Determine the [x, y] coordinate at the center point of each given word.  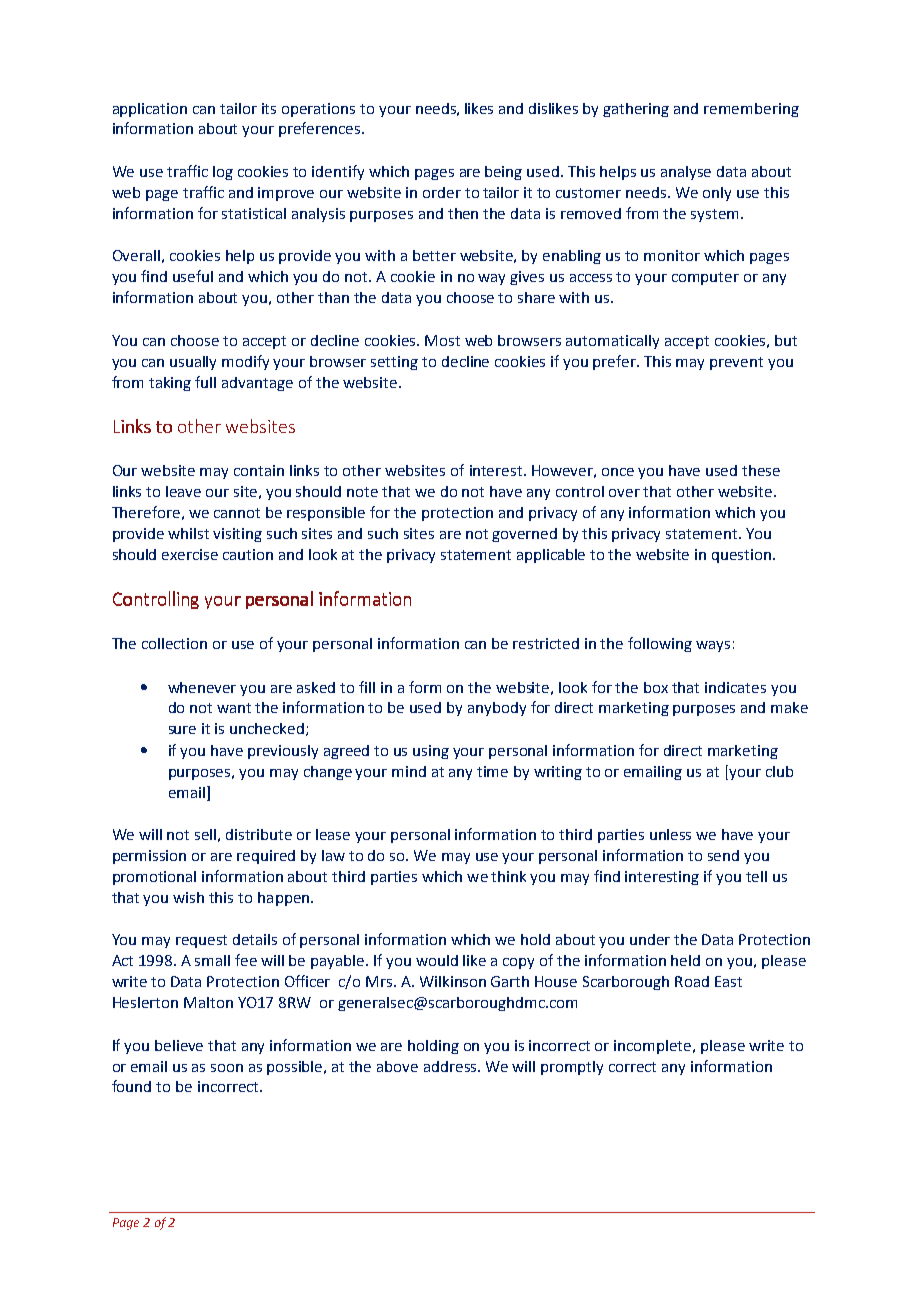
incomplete [654, 1047]
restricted [546, 643]
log [223, 173]
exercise [190, 554]
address [451, 1066]
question [743, 556]
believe [179, 1045]
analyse [686, 173]
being [503, 173]
